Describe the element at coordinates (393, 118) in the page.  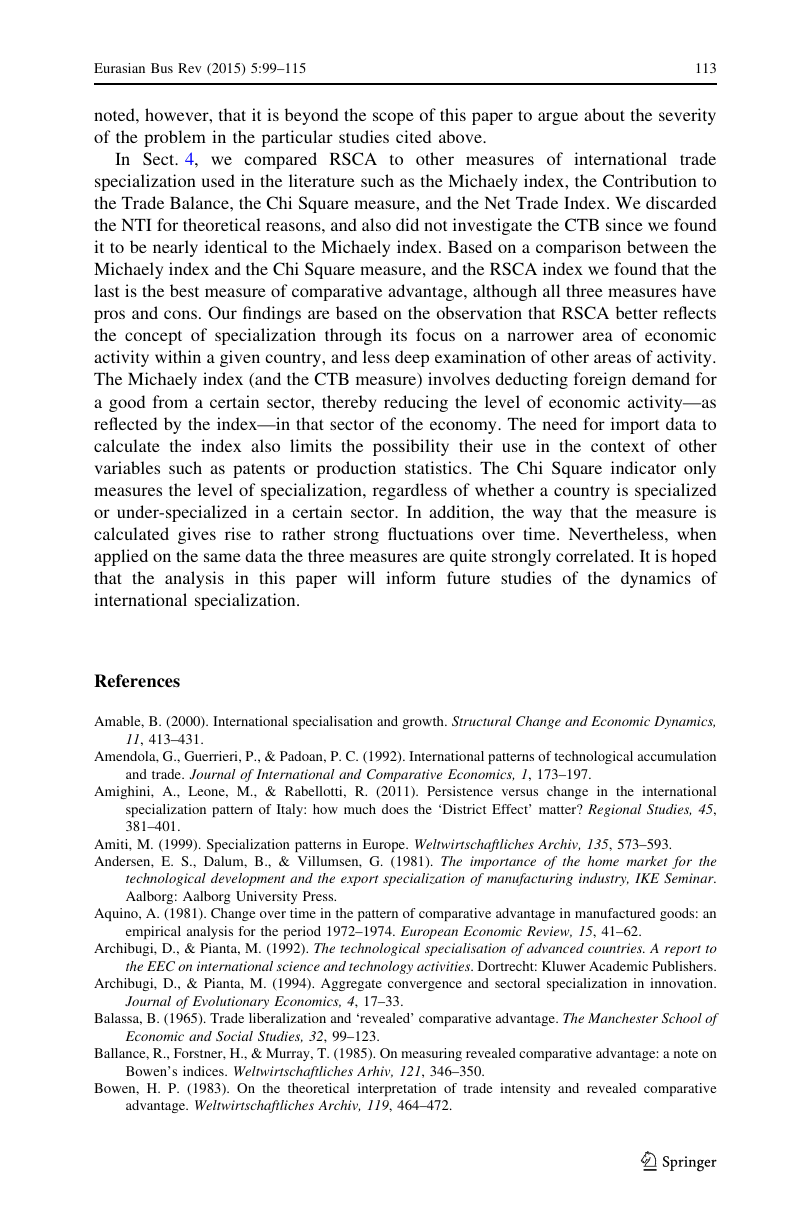
I see `scope` at that location.
